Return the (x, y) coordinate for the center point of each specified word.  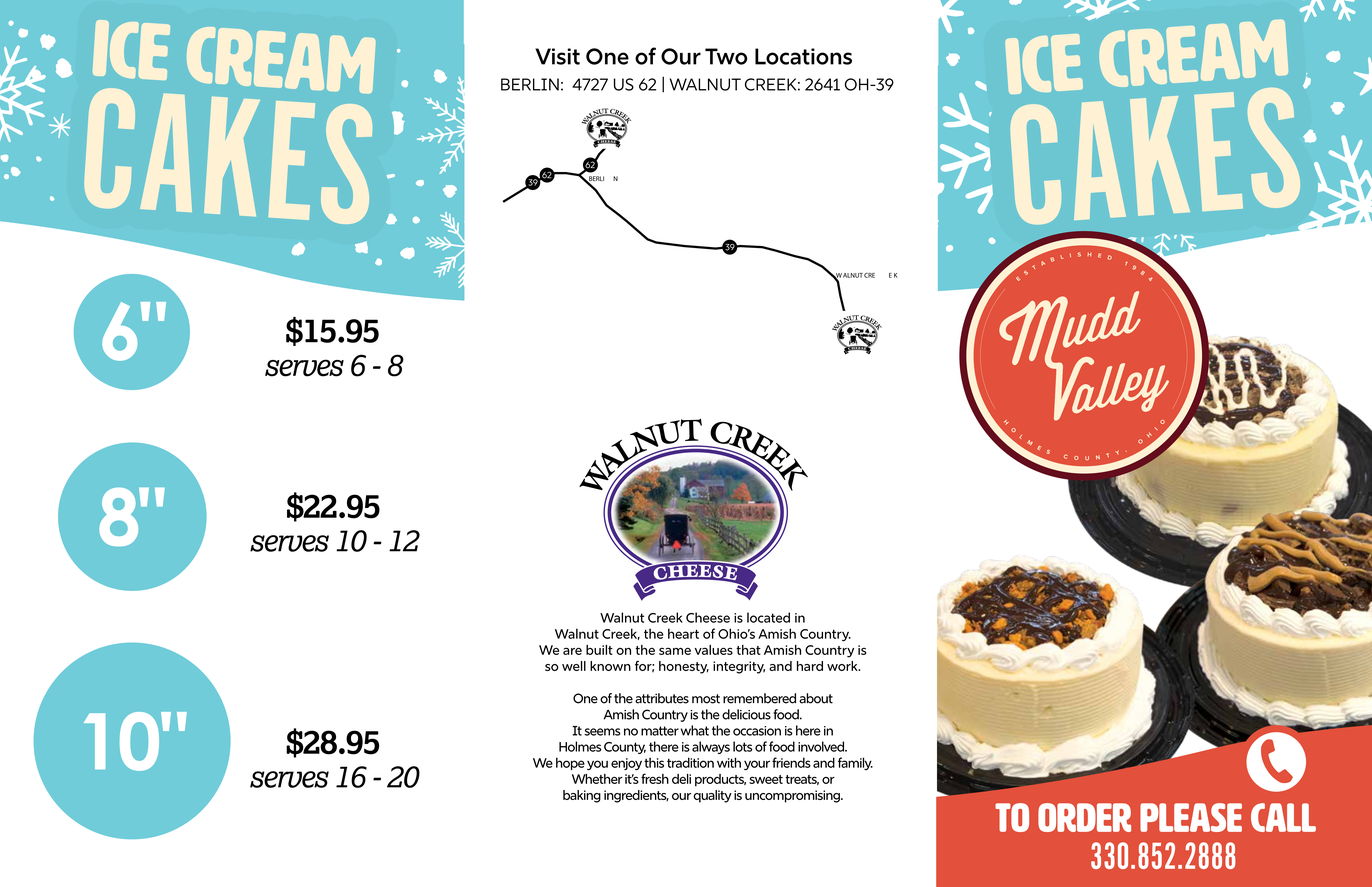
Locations (803, 56)
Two (726, 56)
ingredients (636, 796)
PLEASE (1191, 817)
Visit (557, 56)
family (855, 763)
